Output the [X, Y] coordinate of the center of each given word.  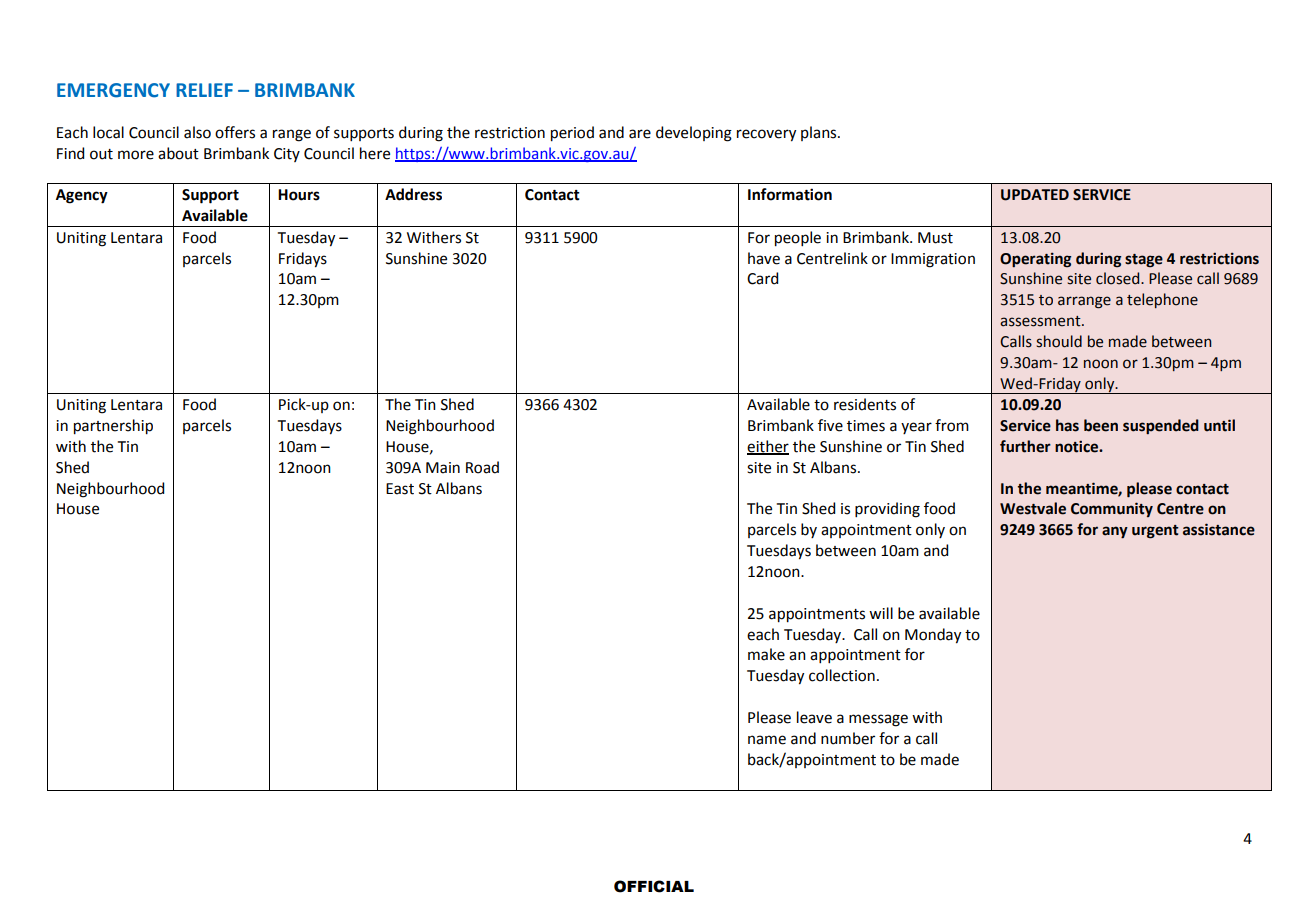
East [400, 489]
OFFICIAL [654, 886]
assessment [1041, 321]
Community [1112, 509]
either [768, 447]
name [767, 740]
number [848, 738]
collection [842, 675]
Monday [933, 636]
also [197, 132]
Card [762, 278]
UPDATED [1035, 195]
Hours [299, 195]
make [766, 654]
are [640, 134]
